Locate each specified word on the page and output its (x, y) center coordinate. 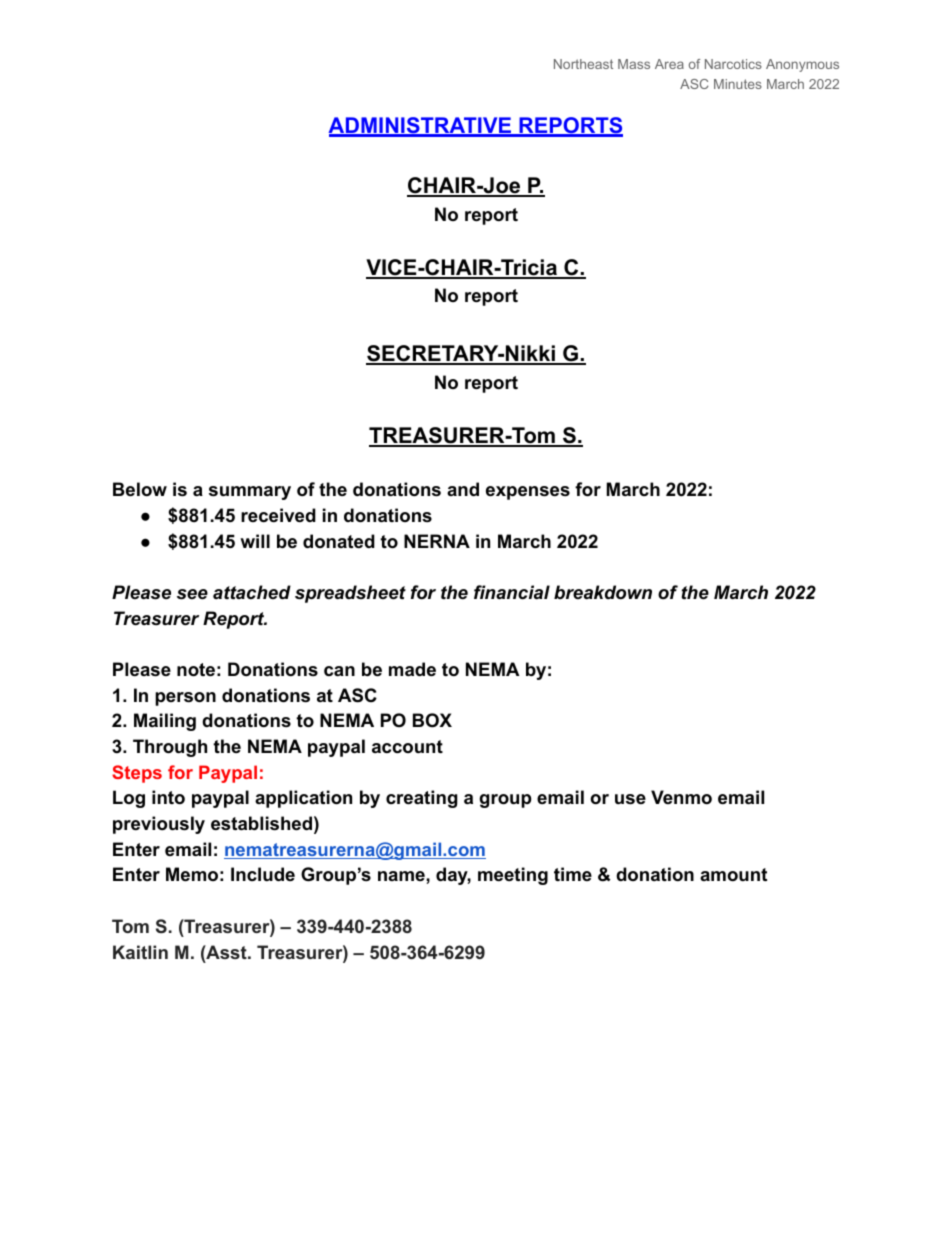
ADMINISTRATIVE (420, 126)
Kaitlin (140, 952)
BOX (432, 720)
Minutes (738, 84)
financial (512, 592)
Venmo (681, 797)
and (463, 489)
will (255, 541)
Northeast (583, 64)
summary (250, 493)
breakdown (603, 592)
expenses (528, 493)
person (185, 699)
